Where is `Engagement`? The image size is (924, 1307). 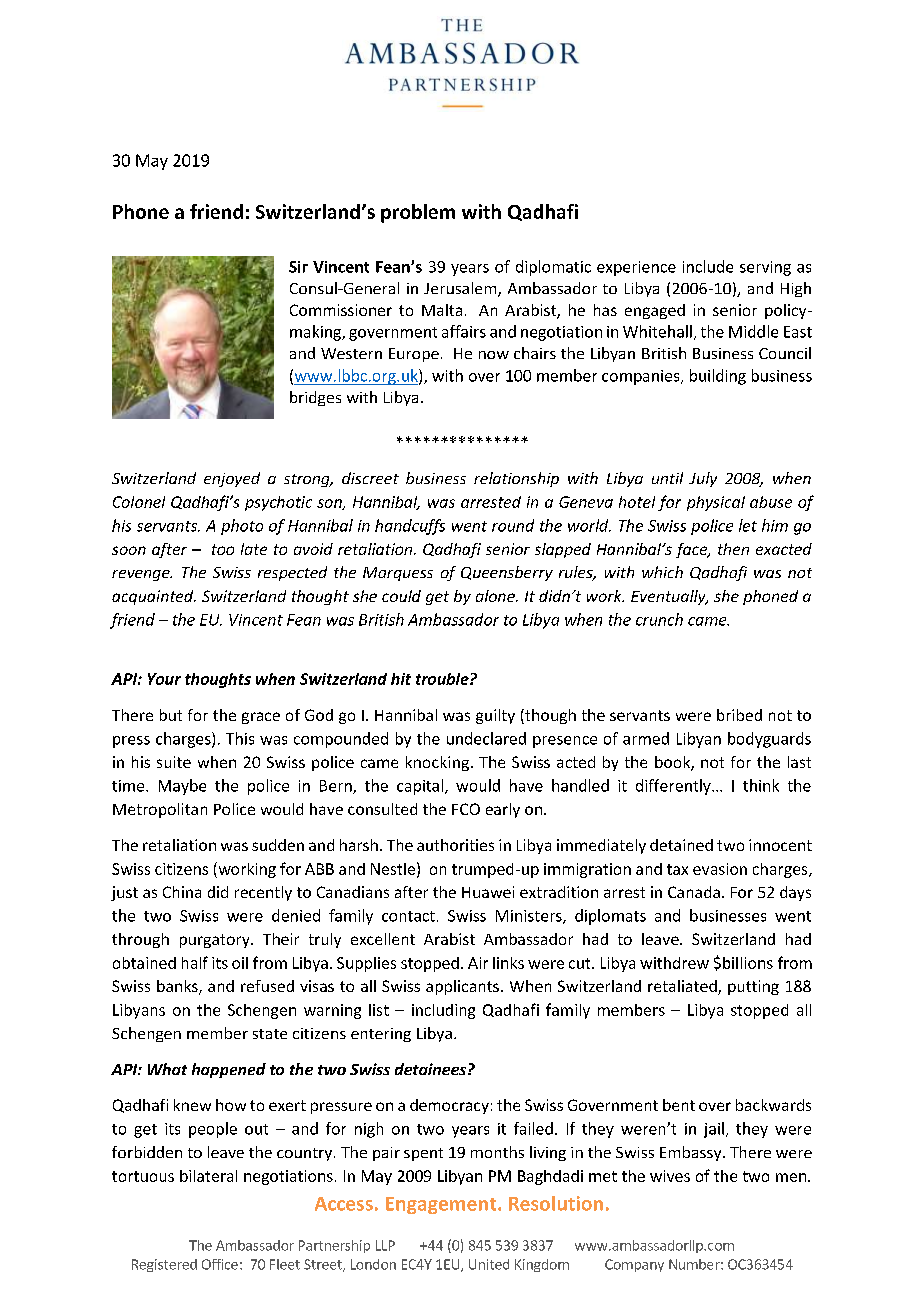 Engagement is located at coordinates (442, 1205).
